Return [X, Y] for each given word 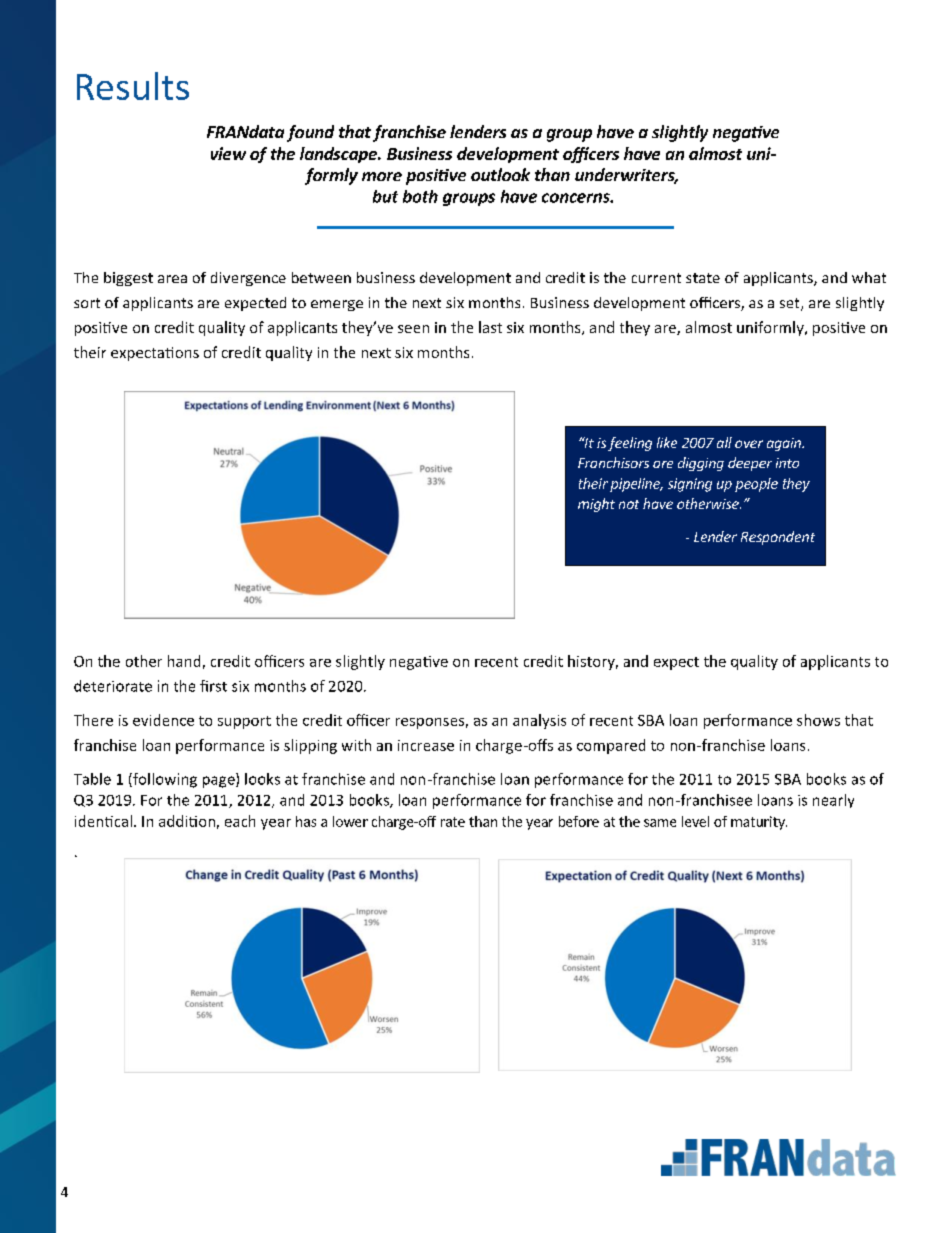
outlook [500, 174]
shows [818, 720]
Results [133, 86]
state [703, 278]
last [490, 327]
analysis [539, 721]
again [785, 444]
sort [87, 303]
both [420, 196]
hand [184, 661]
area [172, 279]
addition [187, 821]
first [213, 686]
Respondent [778, 538]
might [596, 505]
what [869, 277]
